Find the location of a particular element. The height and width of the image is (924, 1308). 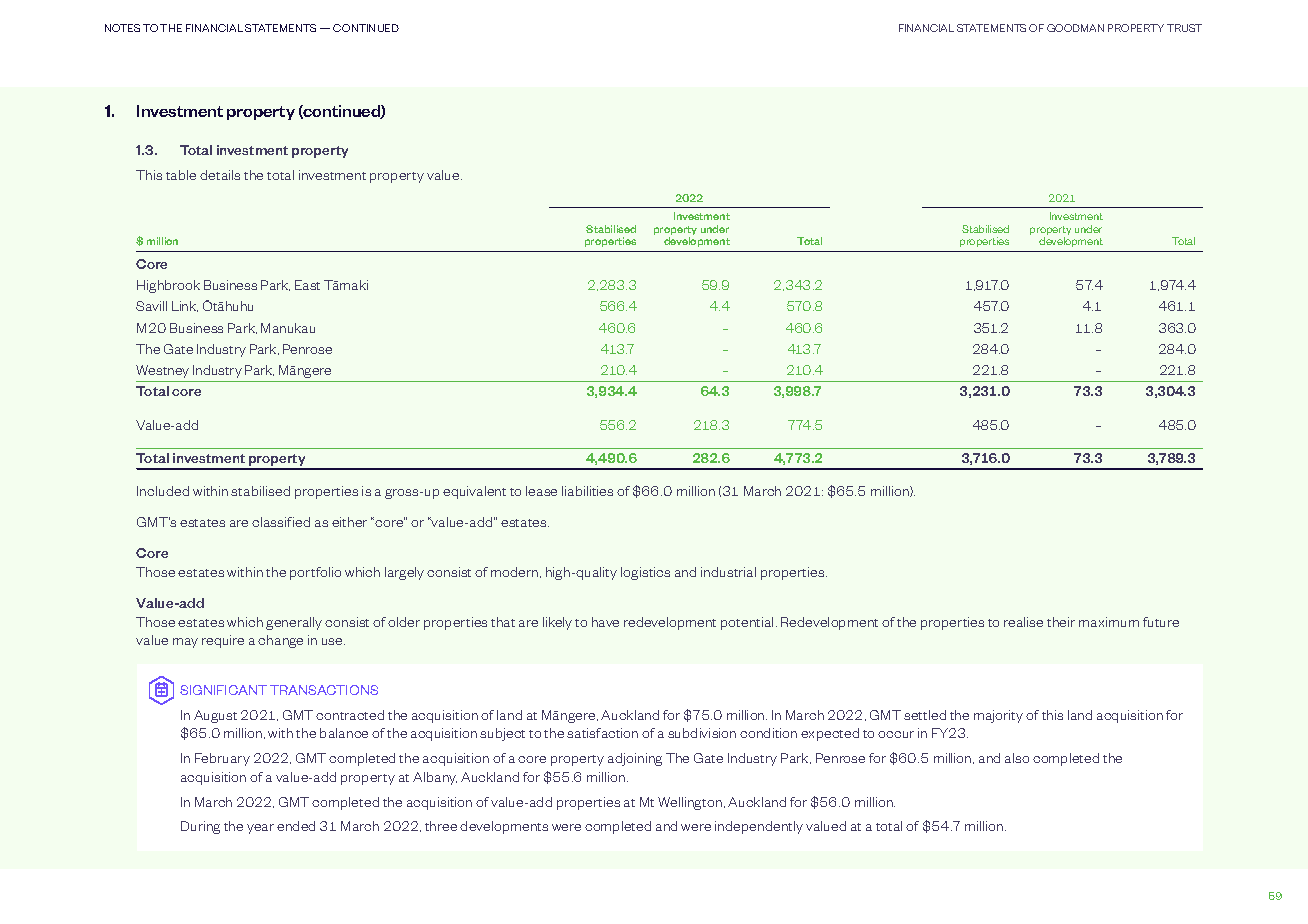

NOTES is located at coordinates (122, 28).
